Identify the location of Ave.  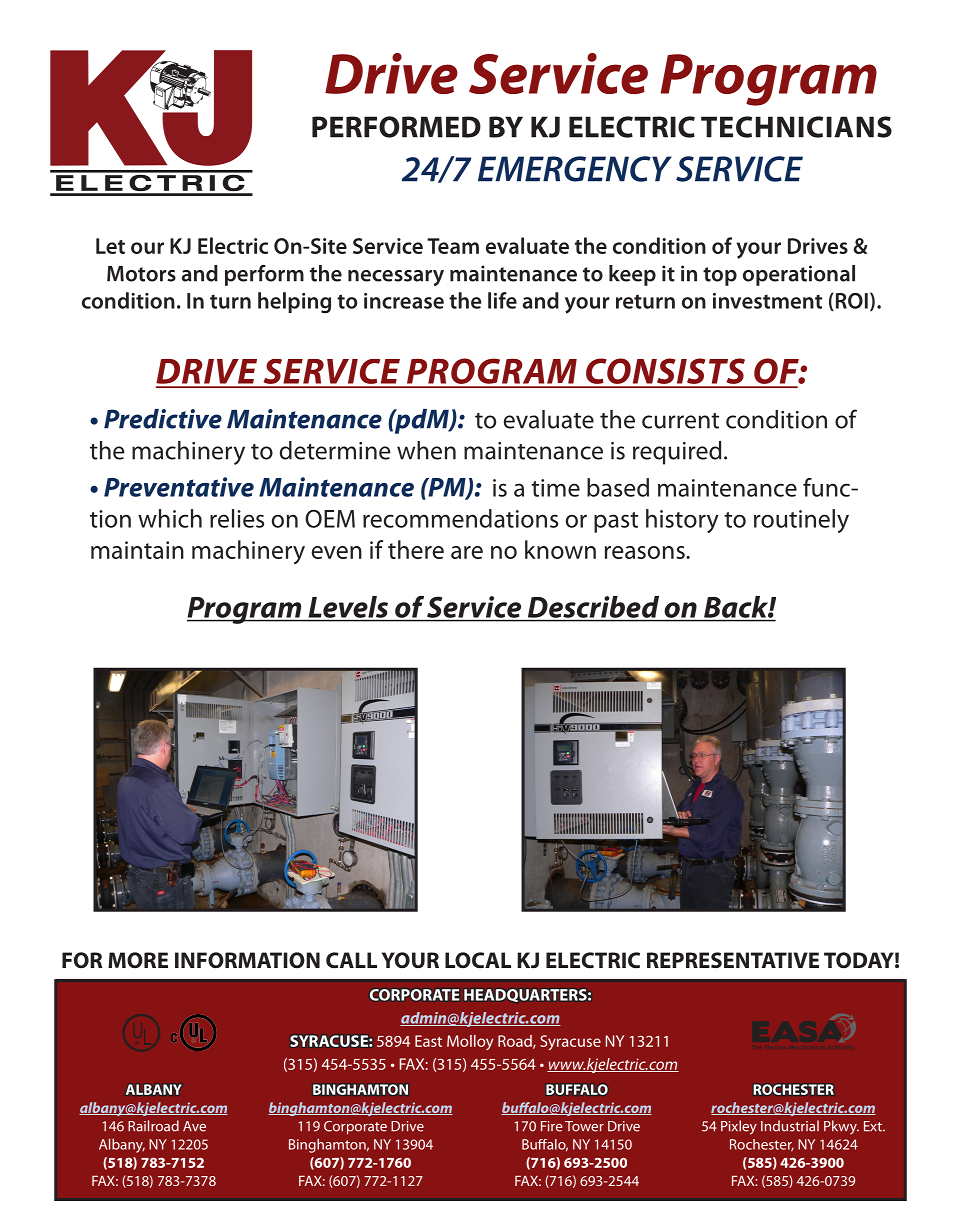
(194, 1126).
